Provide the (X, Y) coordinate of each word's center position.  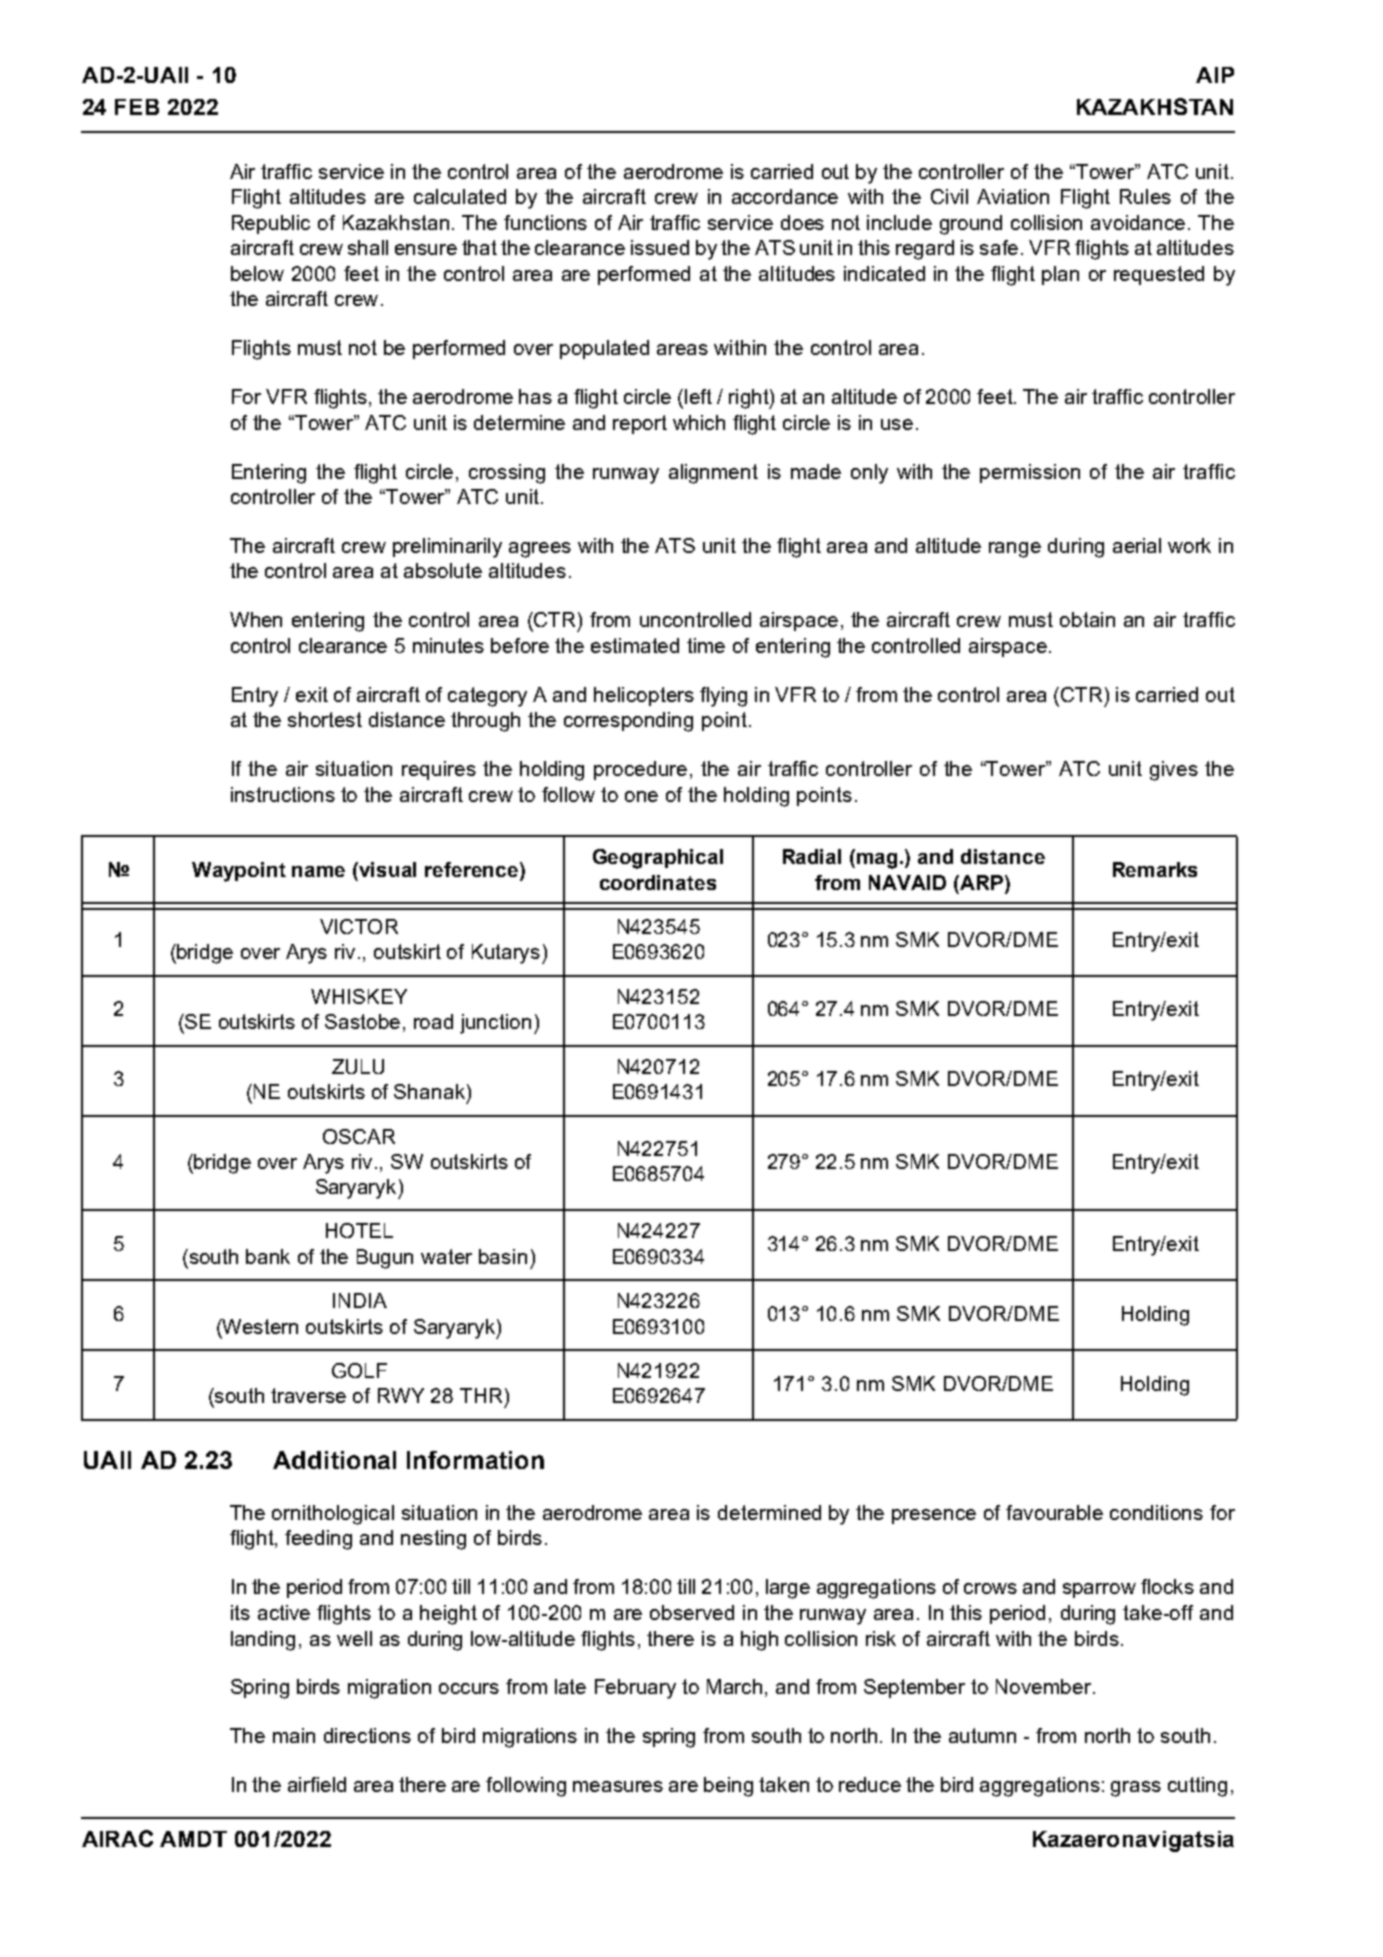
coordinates (658, 882)
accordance (785, 196)
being (728, 1787)
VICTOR (359, 926)
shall (368, 247)
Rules (1145, 196)
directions (367, 1735)
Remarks (1155, 869)
